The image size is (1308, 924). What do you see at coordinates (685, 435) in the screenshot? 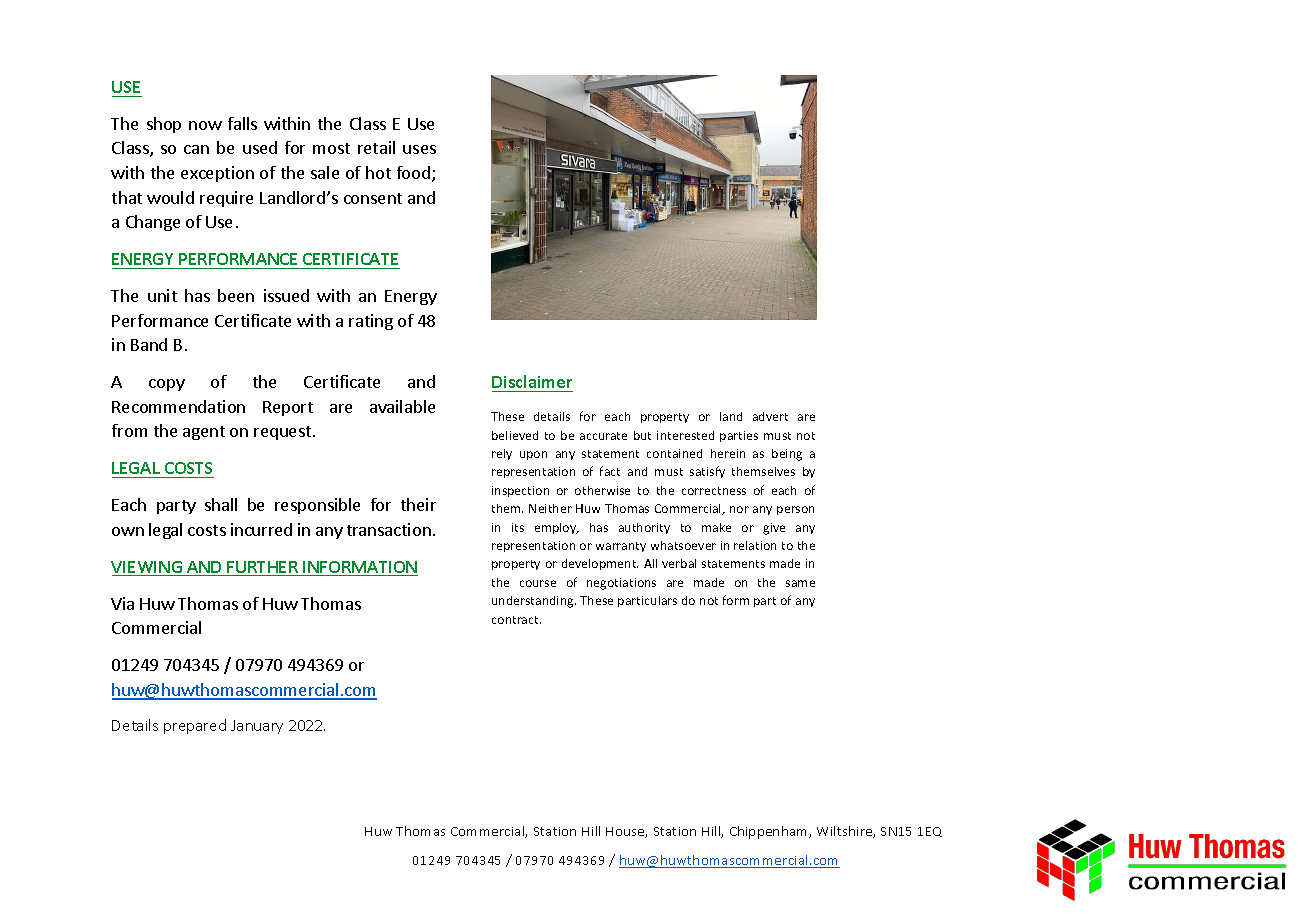
I see `interested` at bounding box center [685, 435].
